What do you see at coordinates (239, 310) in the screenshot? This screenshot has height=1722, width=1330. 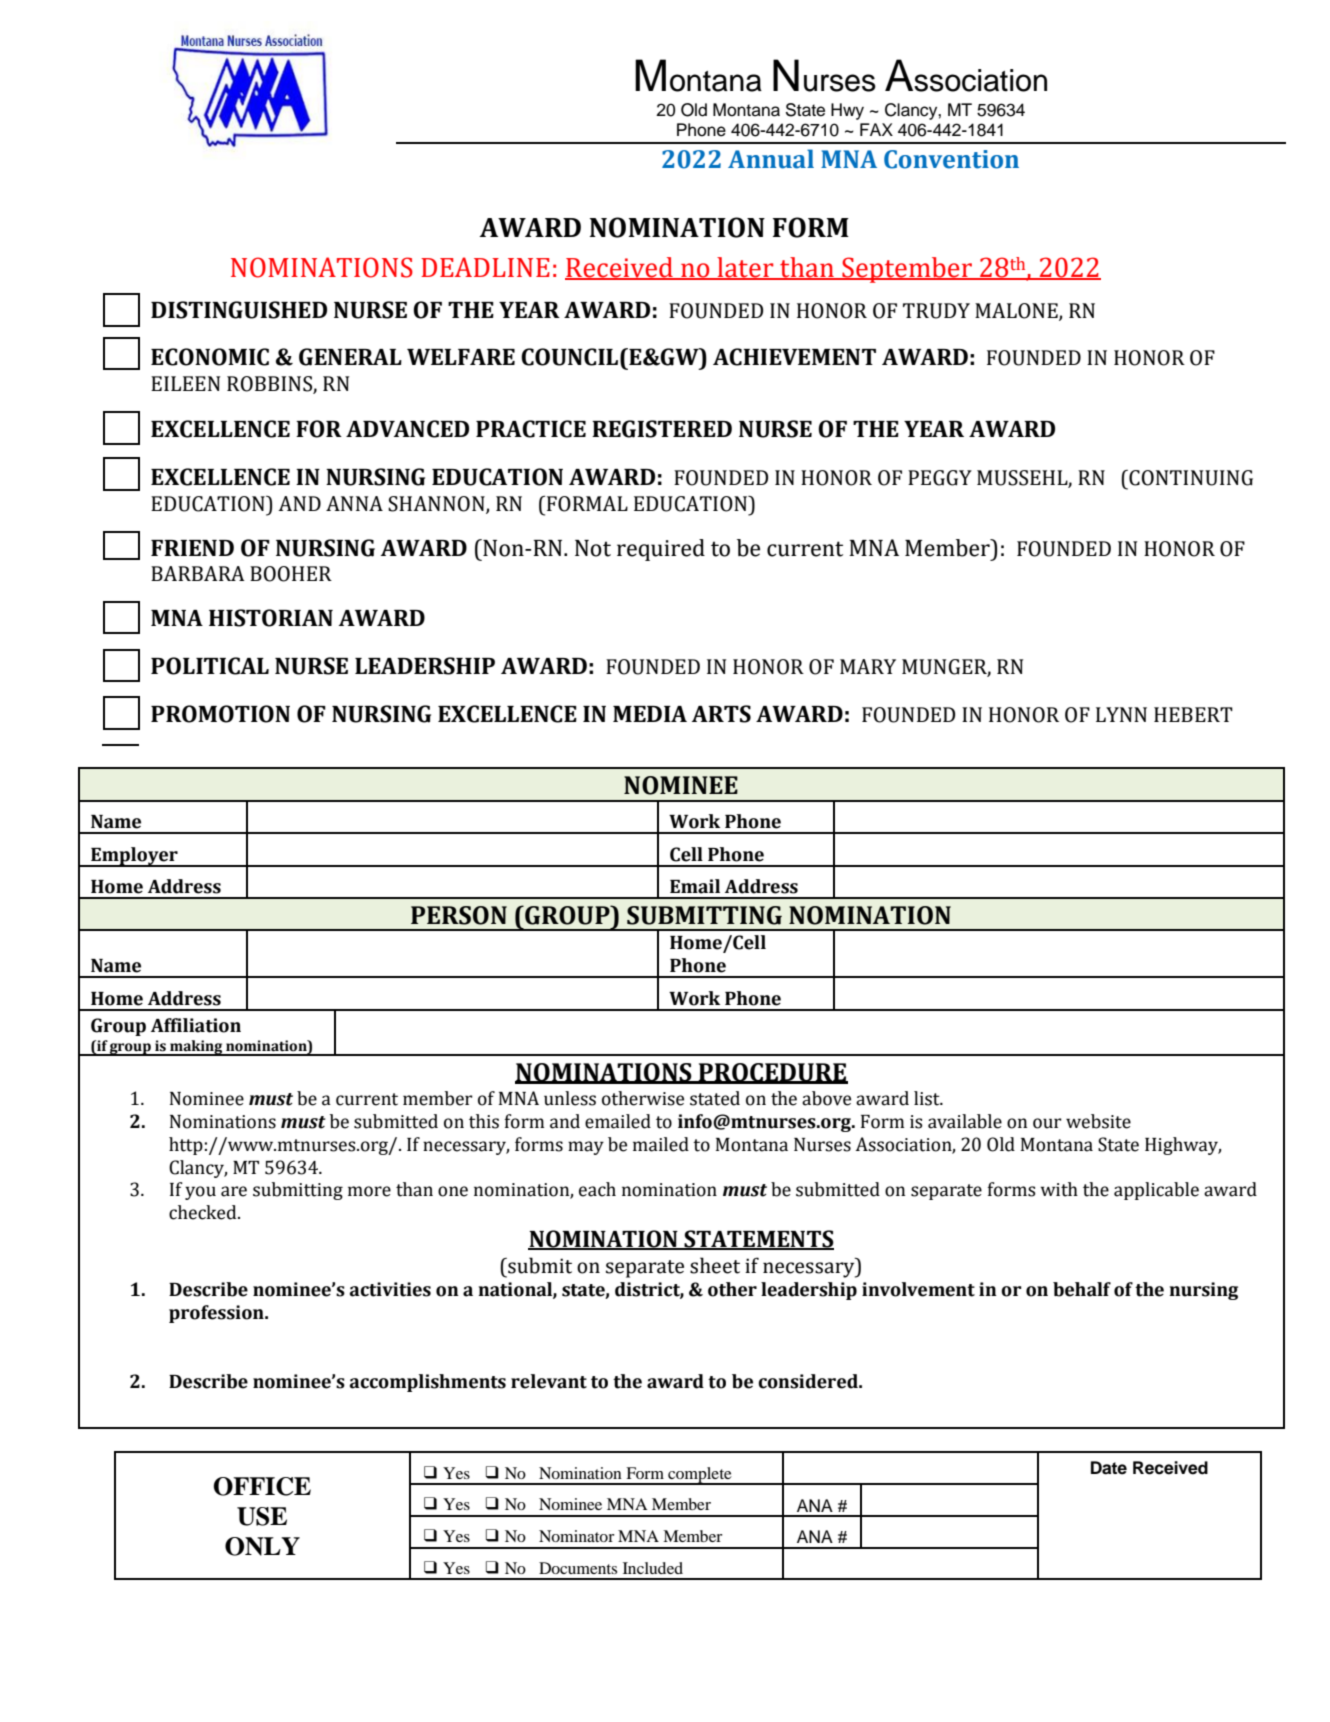 I see `DISTINGUISHED` at bounding box center [239, 310].
